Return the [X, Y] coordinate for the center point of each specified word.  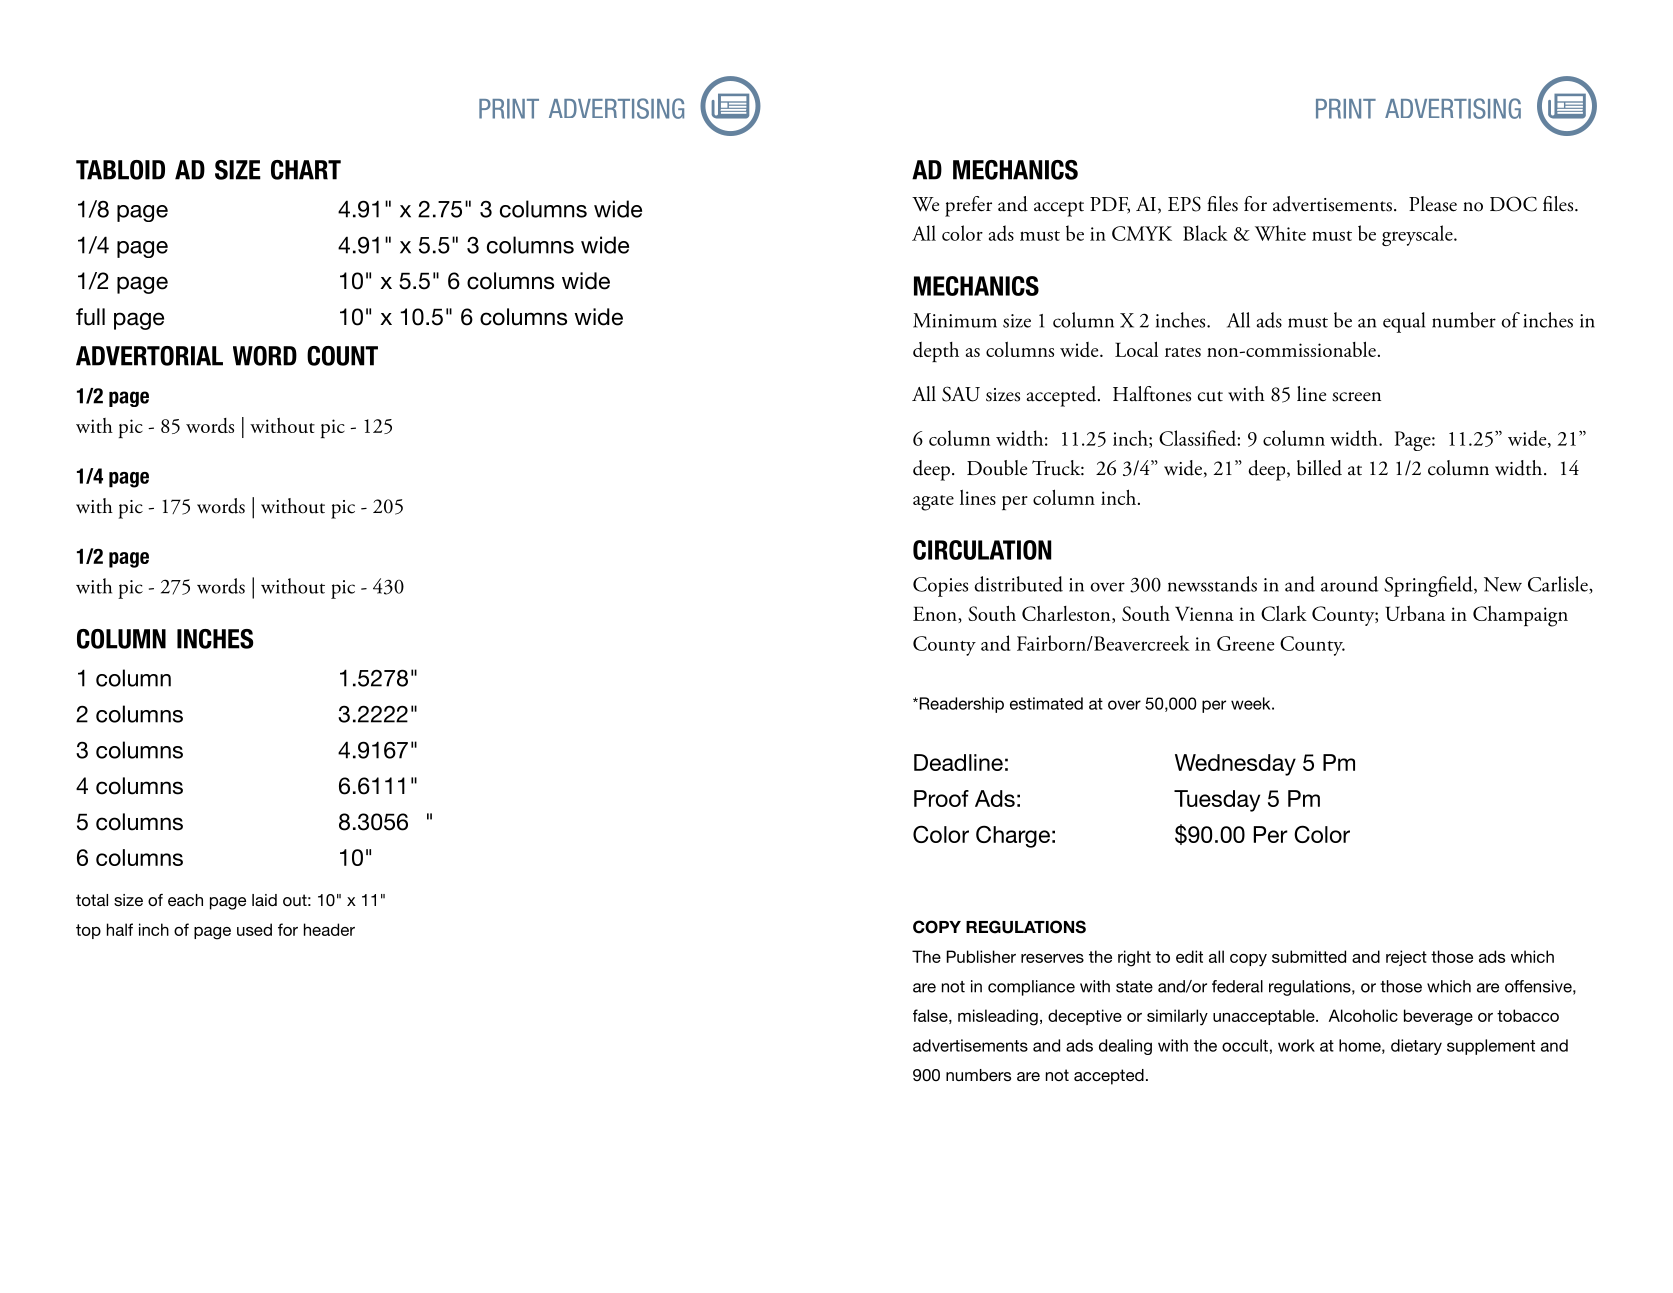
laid [264, 900]
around [1349, 584]
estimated [1046, 703]
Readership [960, 705]
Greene [1245, 643]
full [90, 317]
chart [306, 170]
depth [936, 352]
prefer [968, 206]
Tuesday [1217, 801]
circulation [982, 550]
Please [1433, 204]
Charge [1013, 836]
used [254, 929]
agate [933, 503]
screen [1356, 397]
